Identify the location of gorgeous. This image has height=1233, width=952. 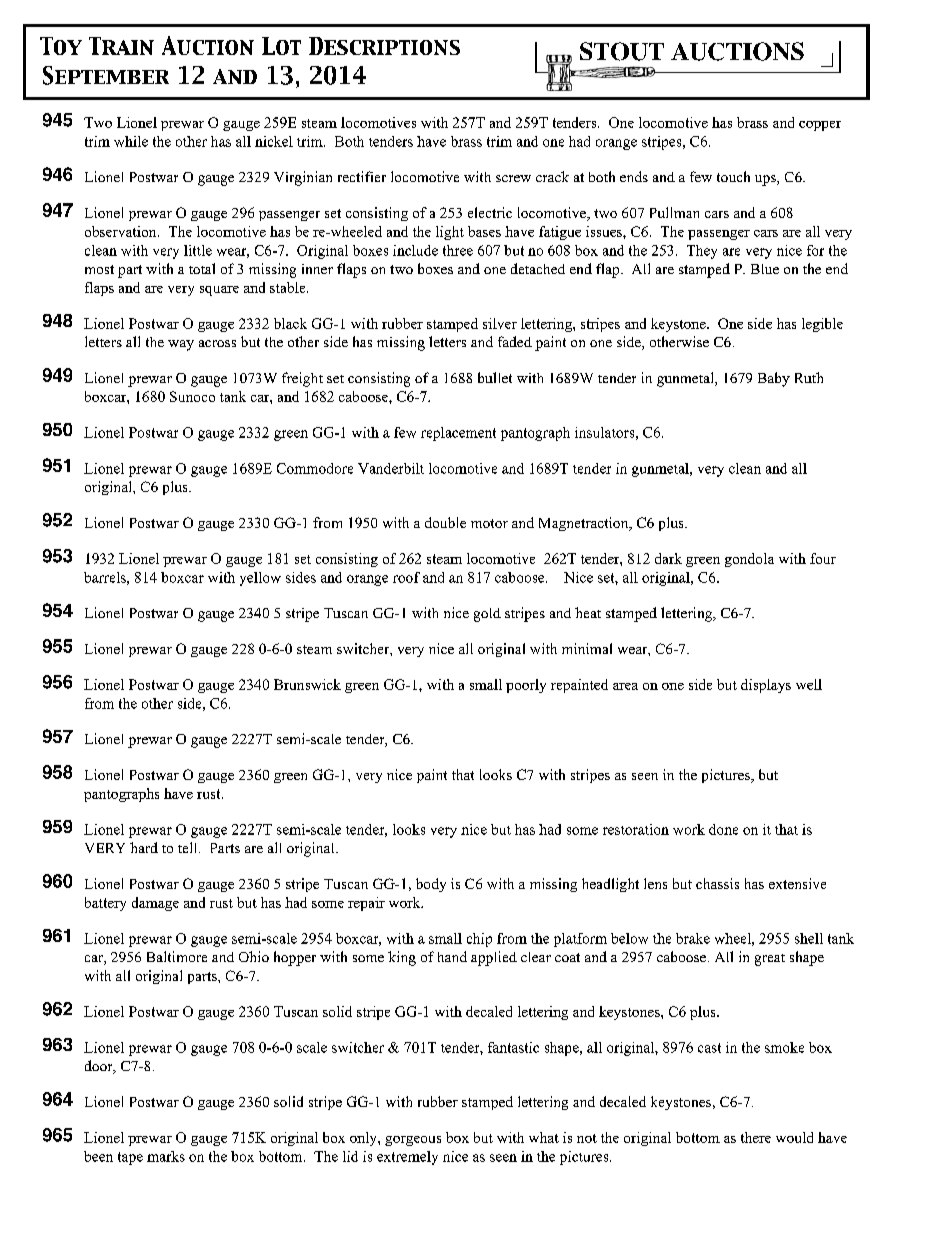
(413, 1141).
